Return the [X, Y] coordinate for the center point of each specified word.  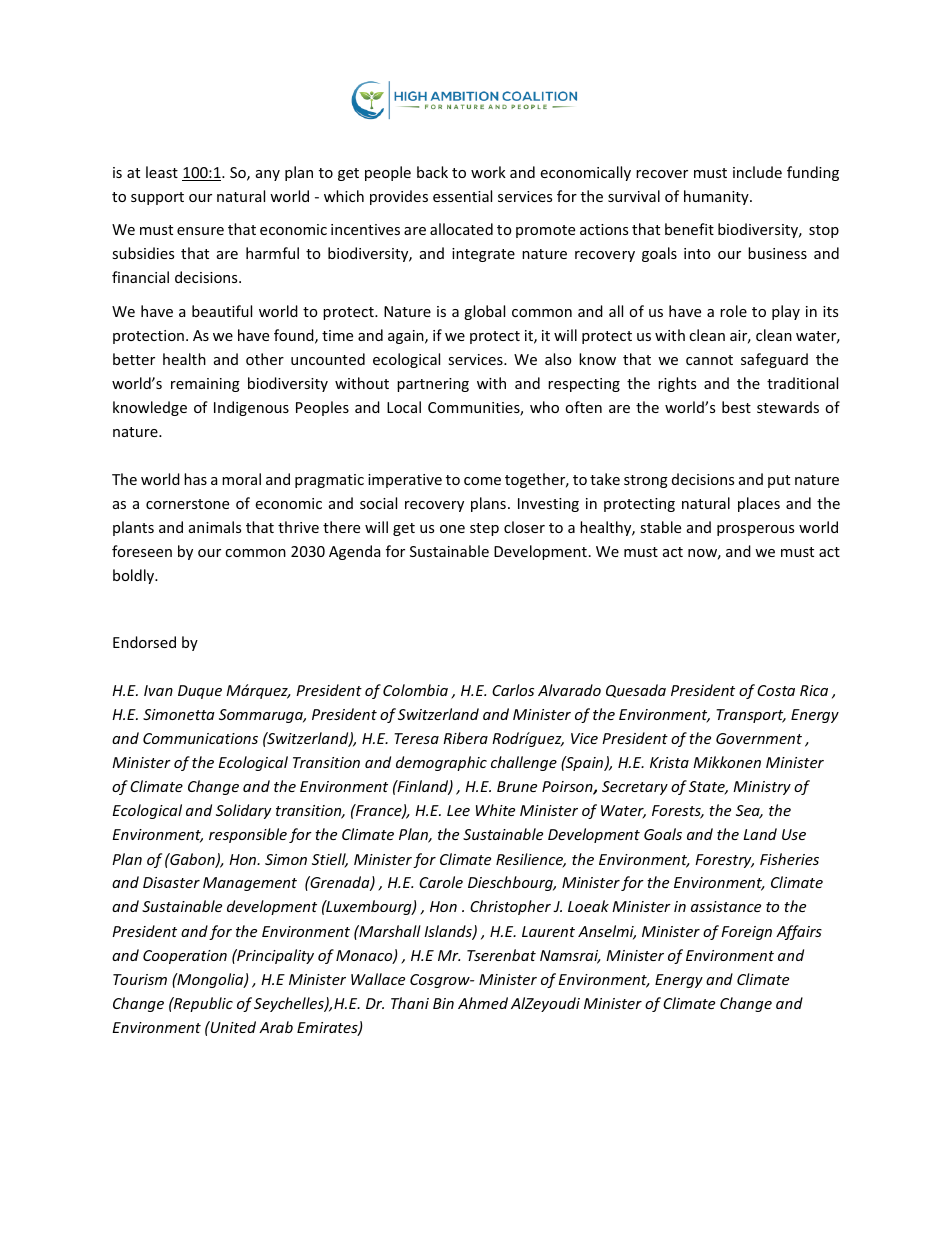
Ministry [762, 788]
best [736, 407]
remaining [205, 385]
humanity [717, 197]
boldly [135, 576]
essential [462, 196]
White [495, 810]
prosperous [755, 530]
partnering [433, 385]
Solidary [243, 811]
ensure [200, 231]
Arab [276, 1027]
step [484, 529]
